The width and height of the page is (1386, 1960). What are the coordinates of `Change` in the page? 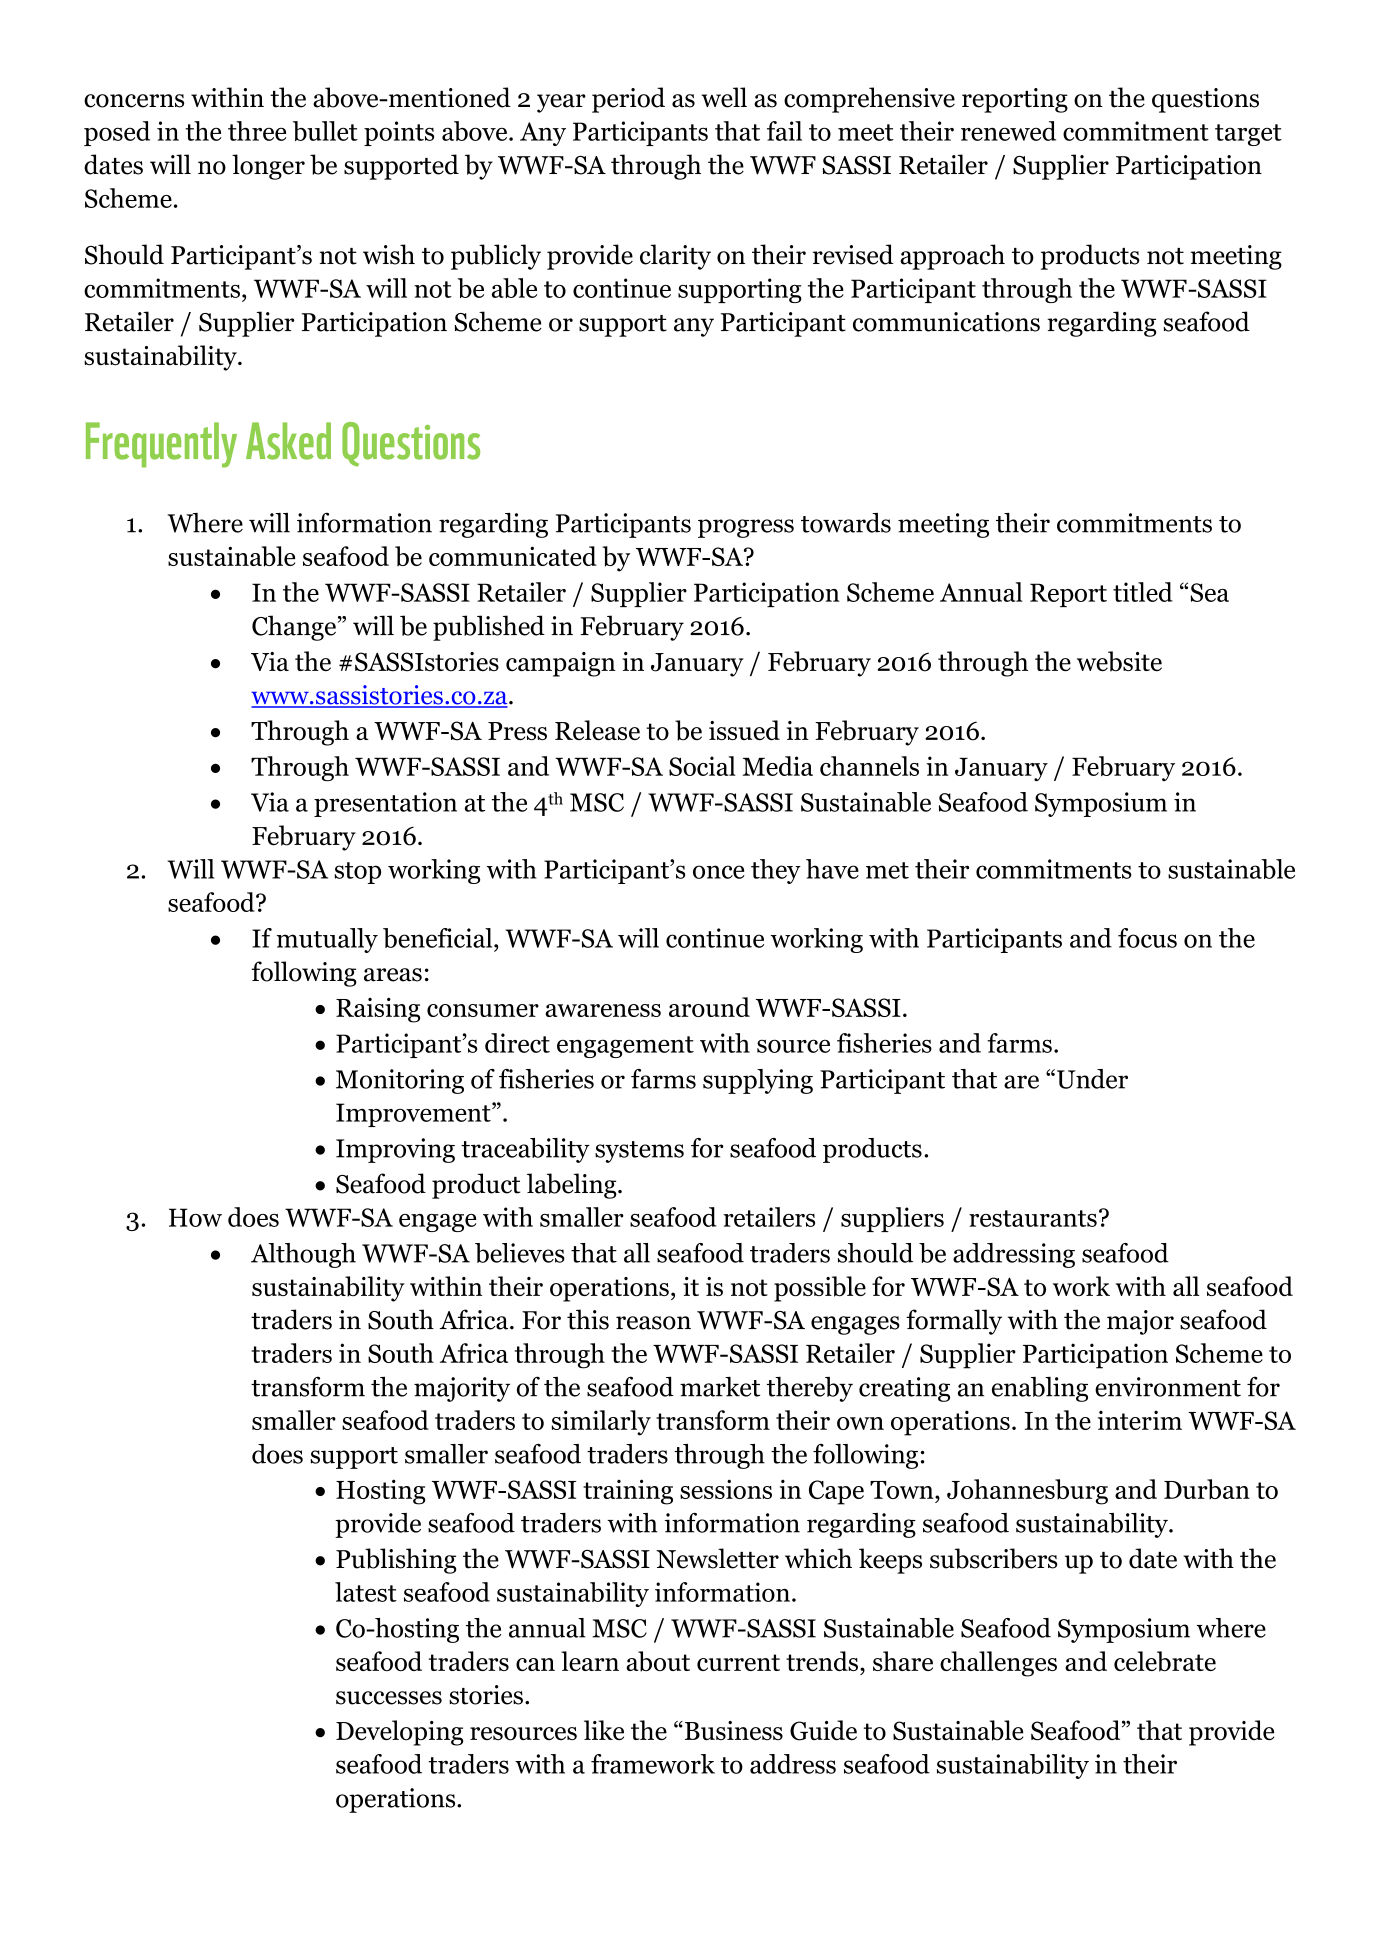 It's located at (294, 628).
